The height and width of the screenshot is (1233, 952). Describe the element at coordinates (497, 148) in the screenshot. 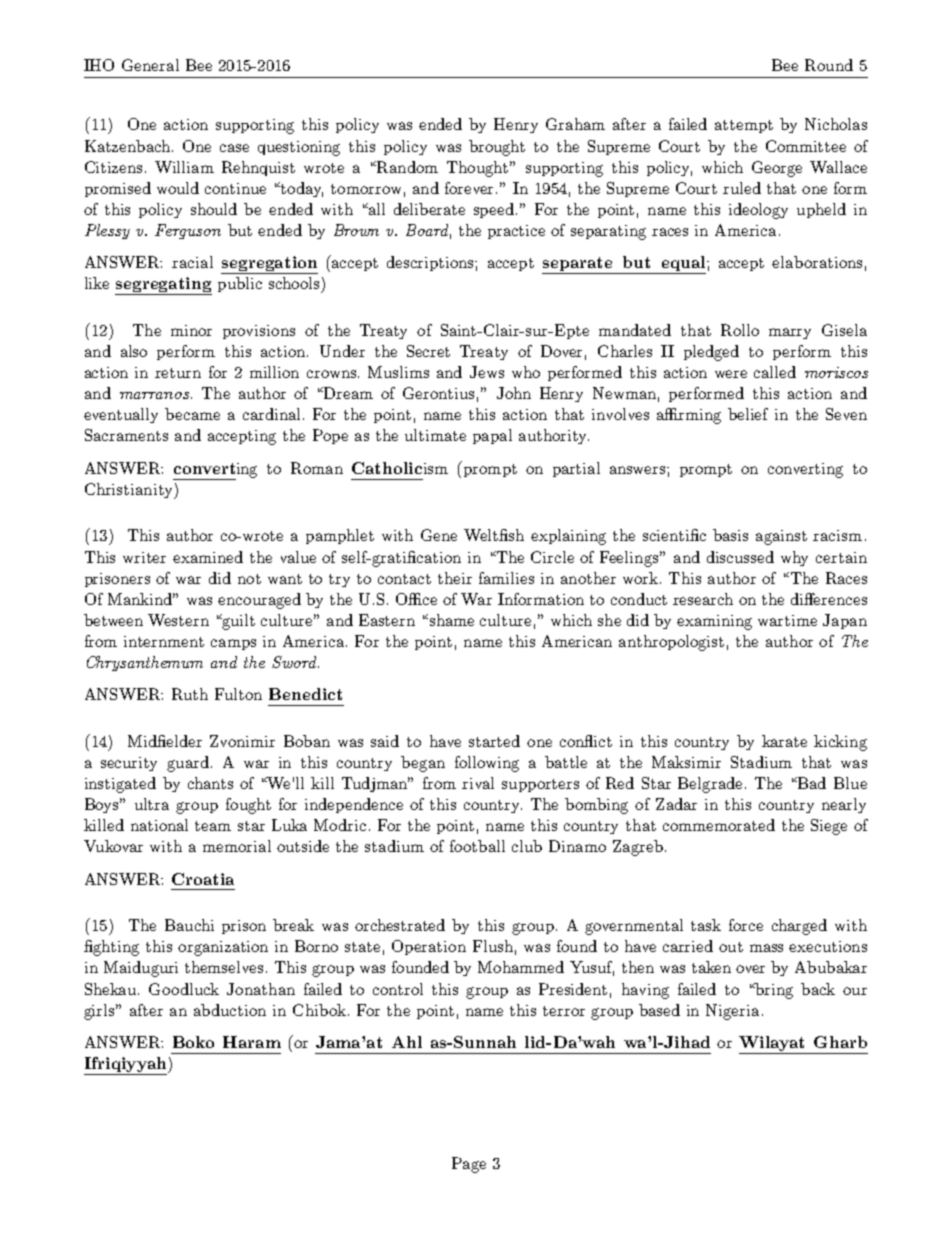

I see `brought` at that location.
